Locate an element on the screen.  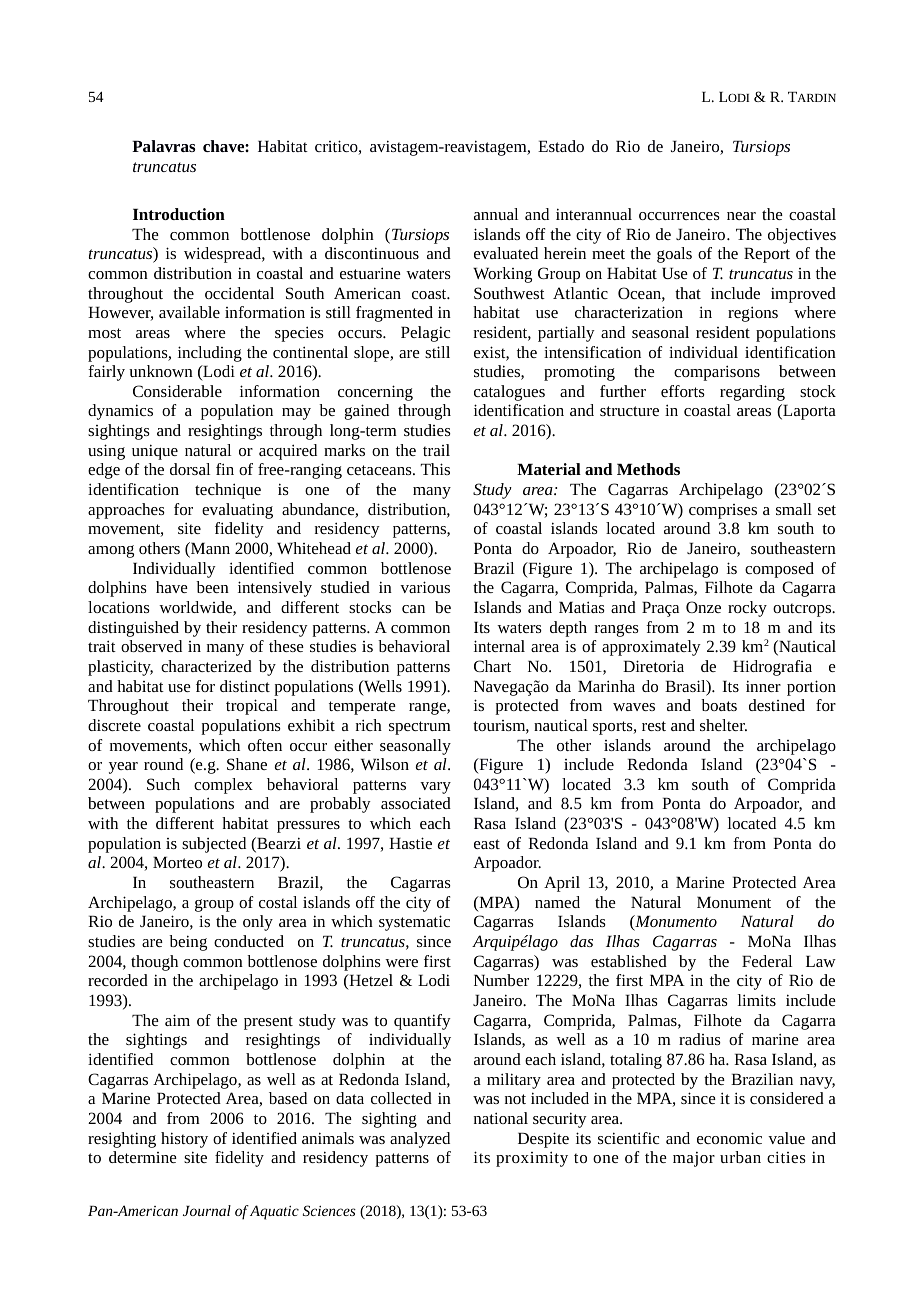
urban is located at coordinates (740, 1157).
